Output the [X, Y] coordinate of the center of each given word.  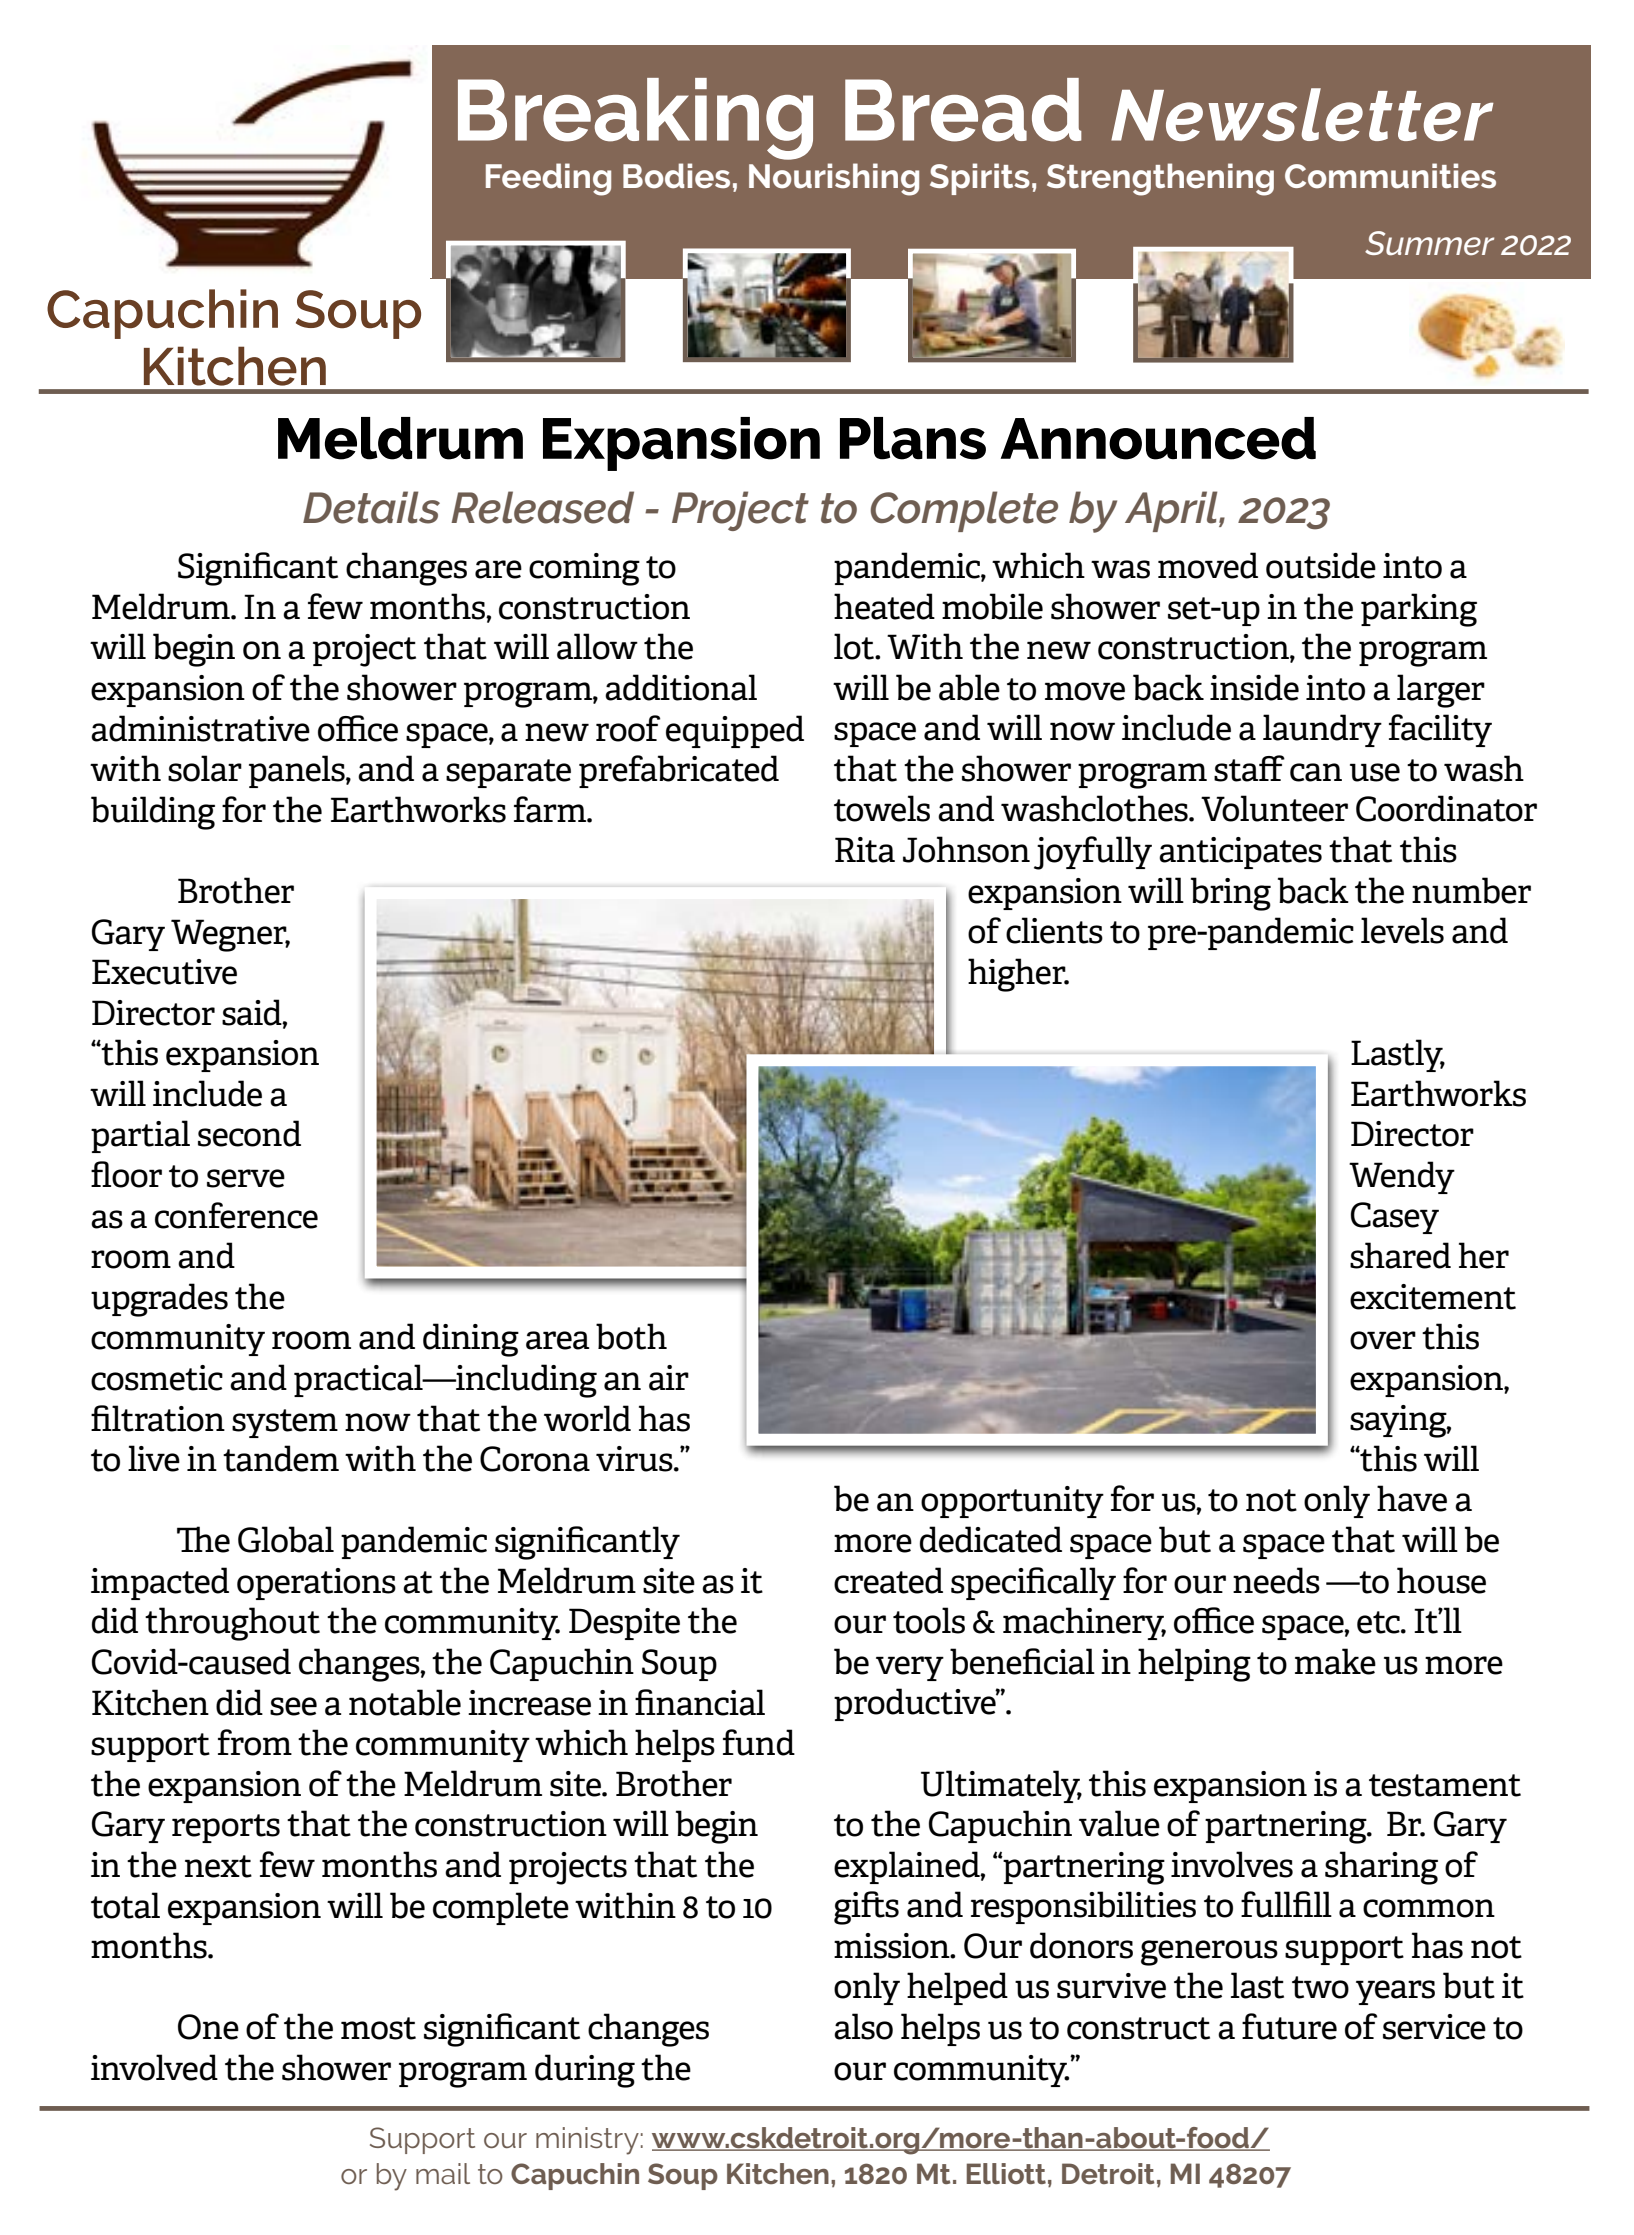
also [863, 2026]
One [208, 2027]
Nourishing [834, 179]
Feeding [548, 179]
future [1289, 2026]
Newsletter [1302, 114]
